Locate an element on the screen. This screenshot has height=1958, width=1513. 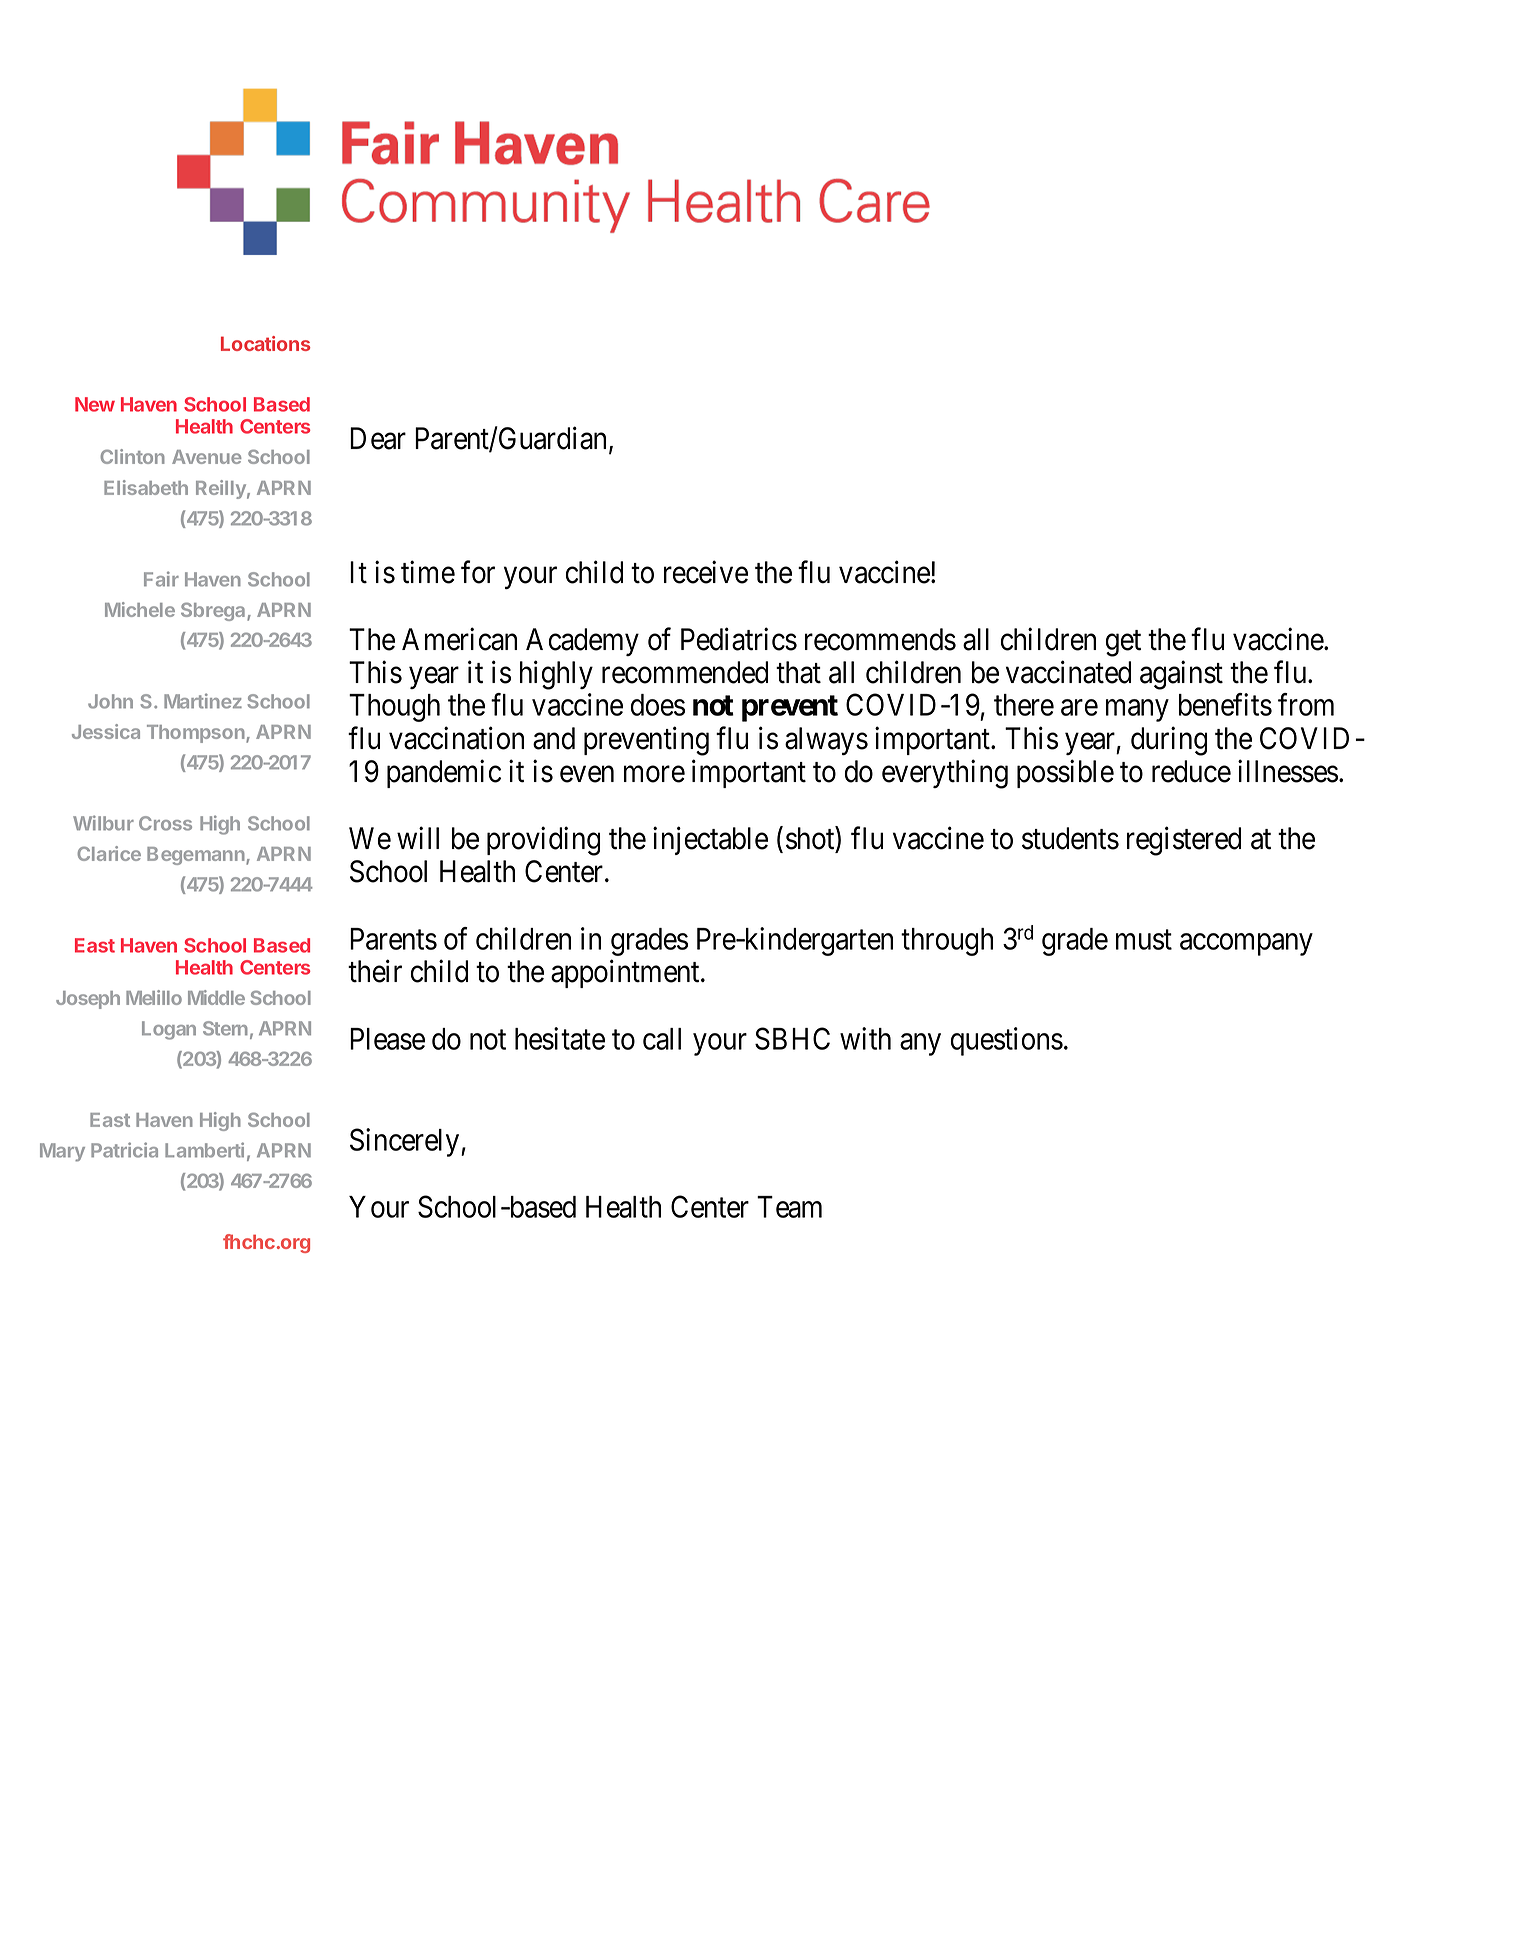
Dear is located at coordinates (378, 438).
